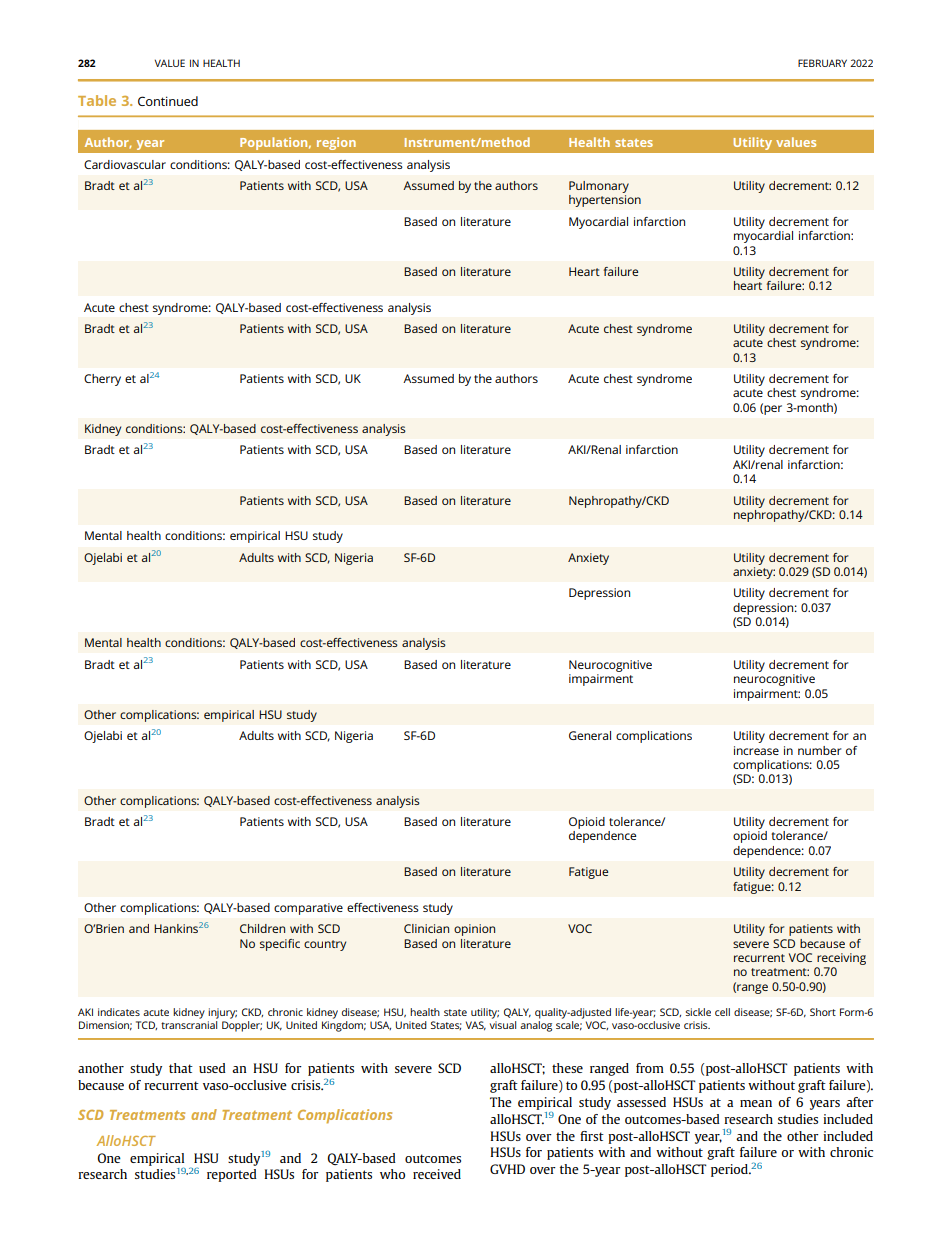  I want to click on reported, so click(232, 1175).
